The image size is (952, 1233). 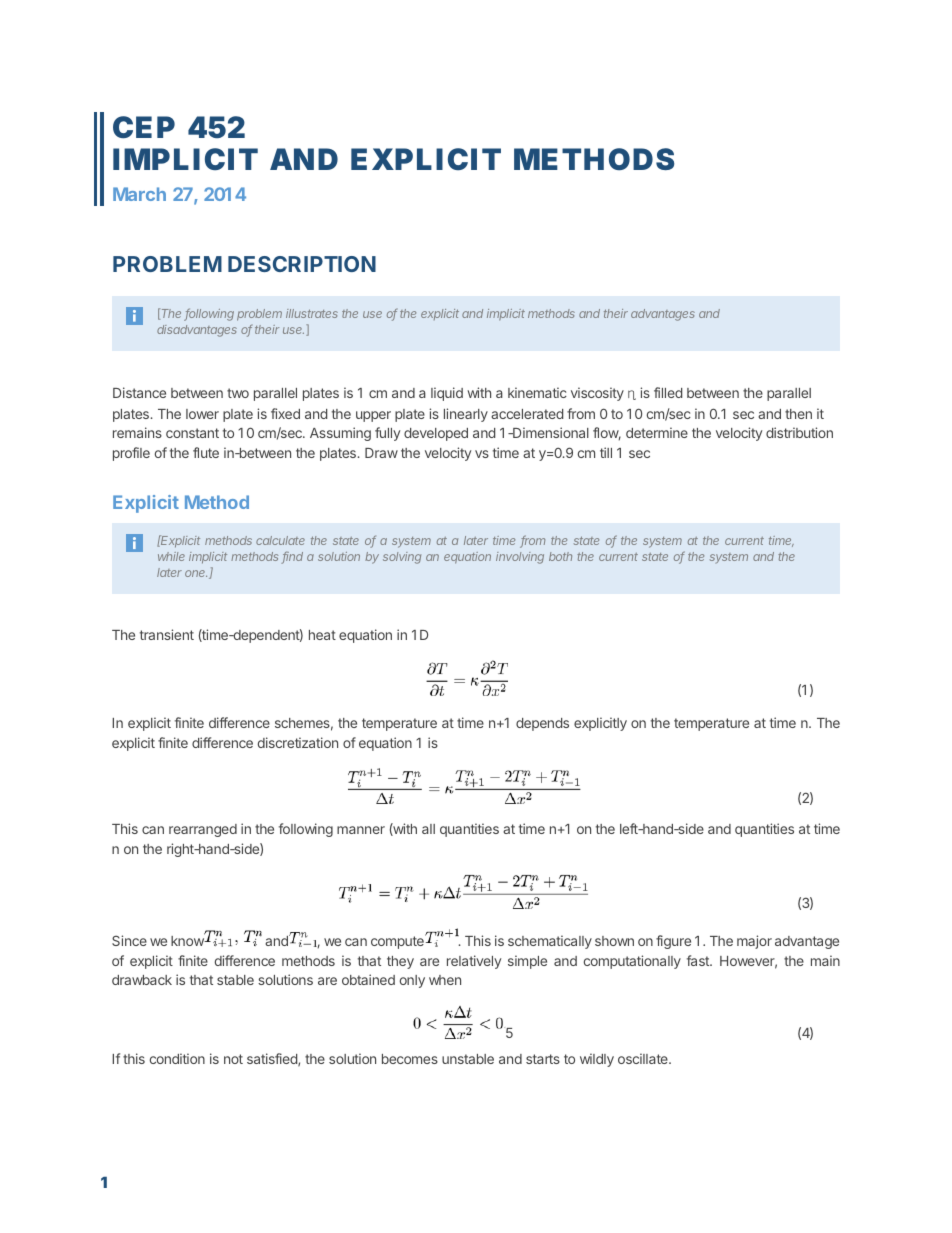 What do you see at coordinates (668, 392) in the document?
I see `filled` at bounding box center [668, 392].
